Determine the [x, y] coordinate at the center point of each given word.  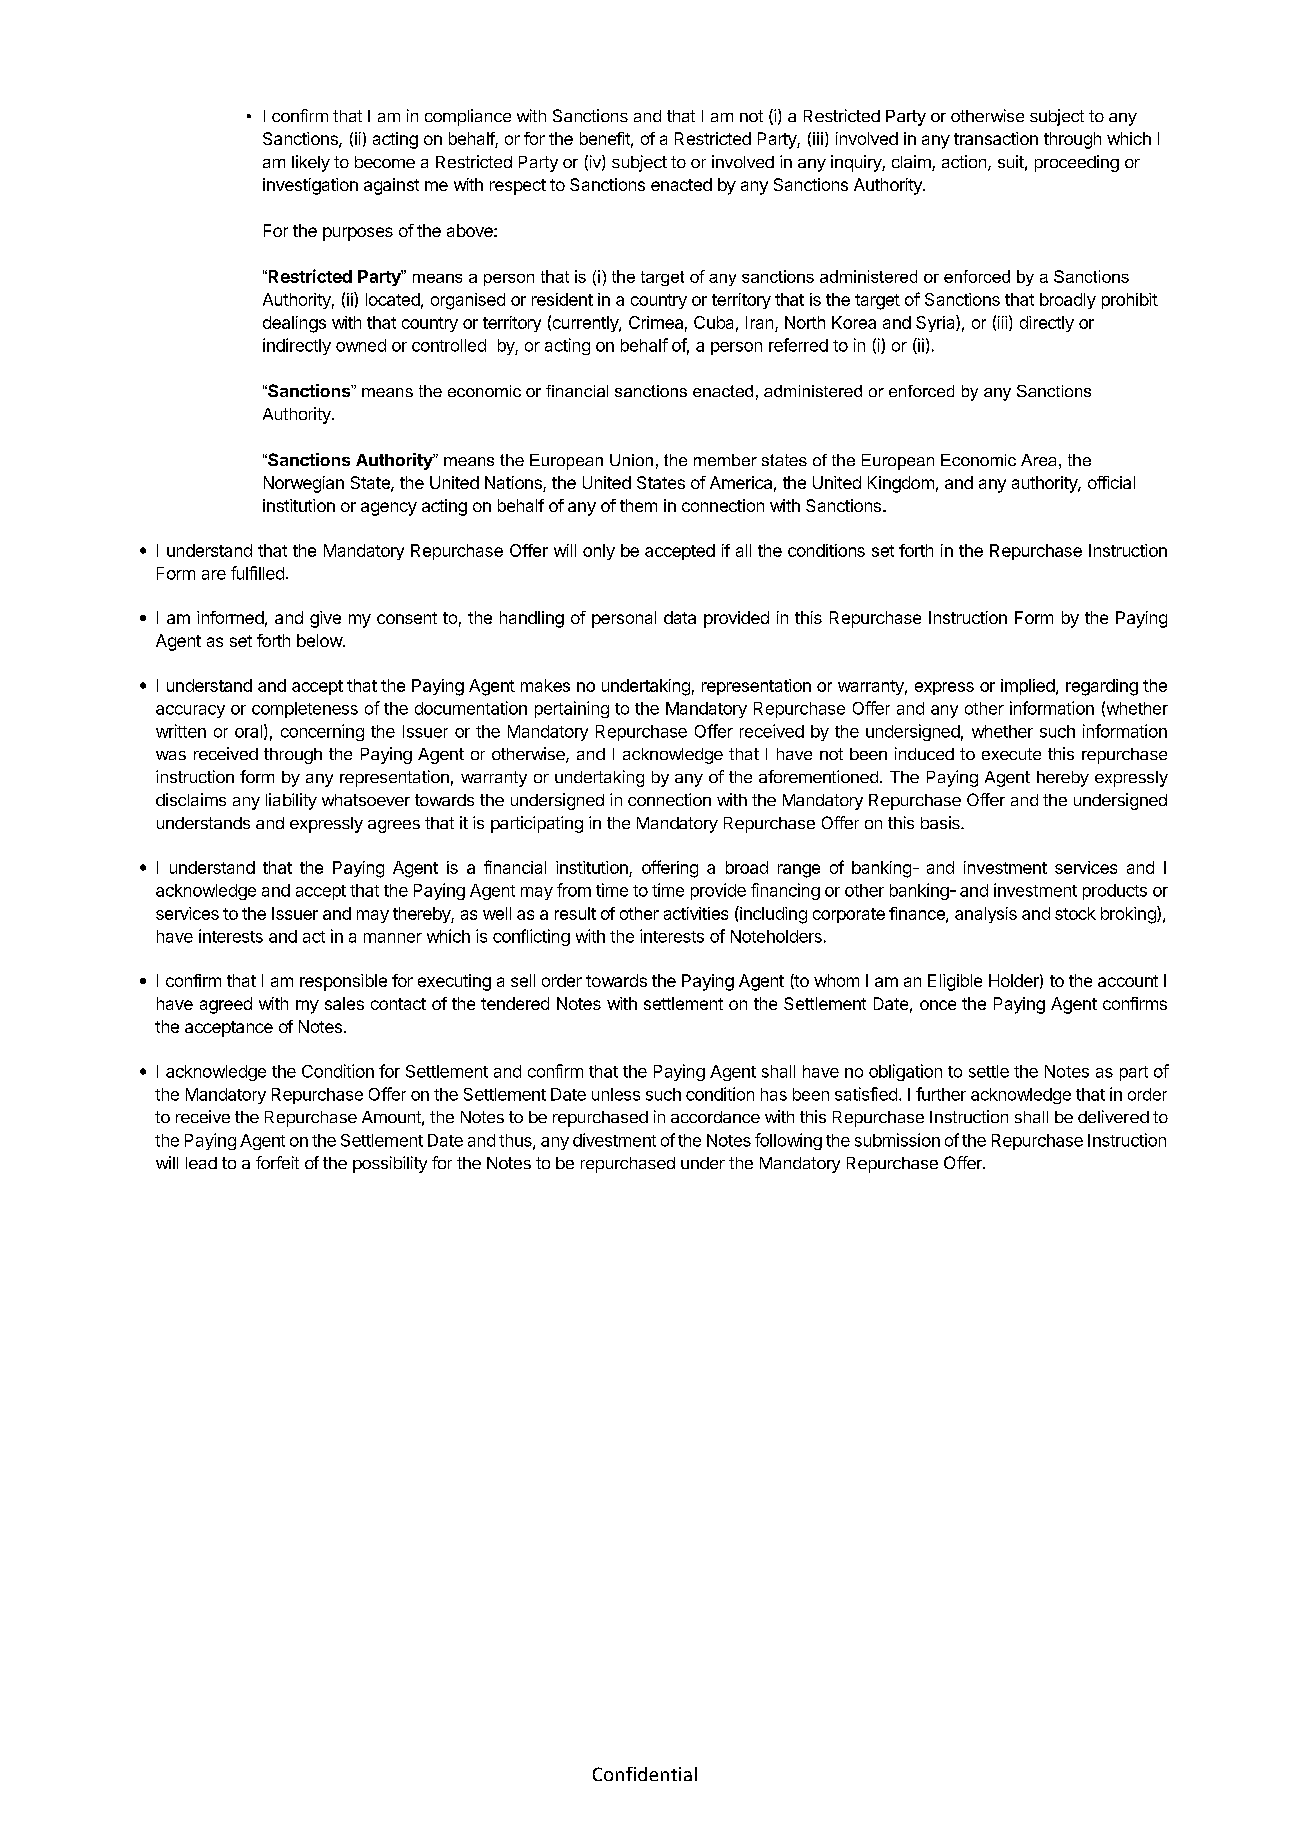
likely [311, 163]
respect [518, 187]
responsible [343, 982]
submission [897, 1140]
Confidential [645, 1774]
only [599, 552]
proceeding [1077, 163]
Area [1038, 460]
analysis [986, 915]
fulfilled [257, 573]
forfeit [277, 1162]
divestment [614, 1140]
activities [696, 913]
